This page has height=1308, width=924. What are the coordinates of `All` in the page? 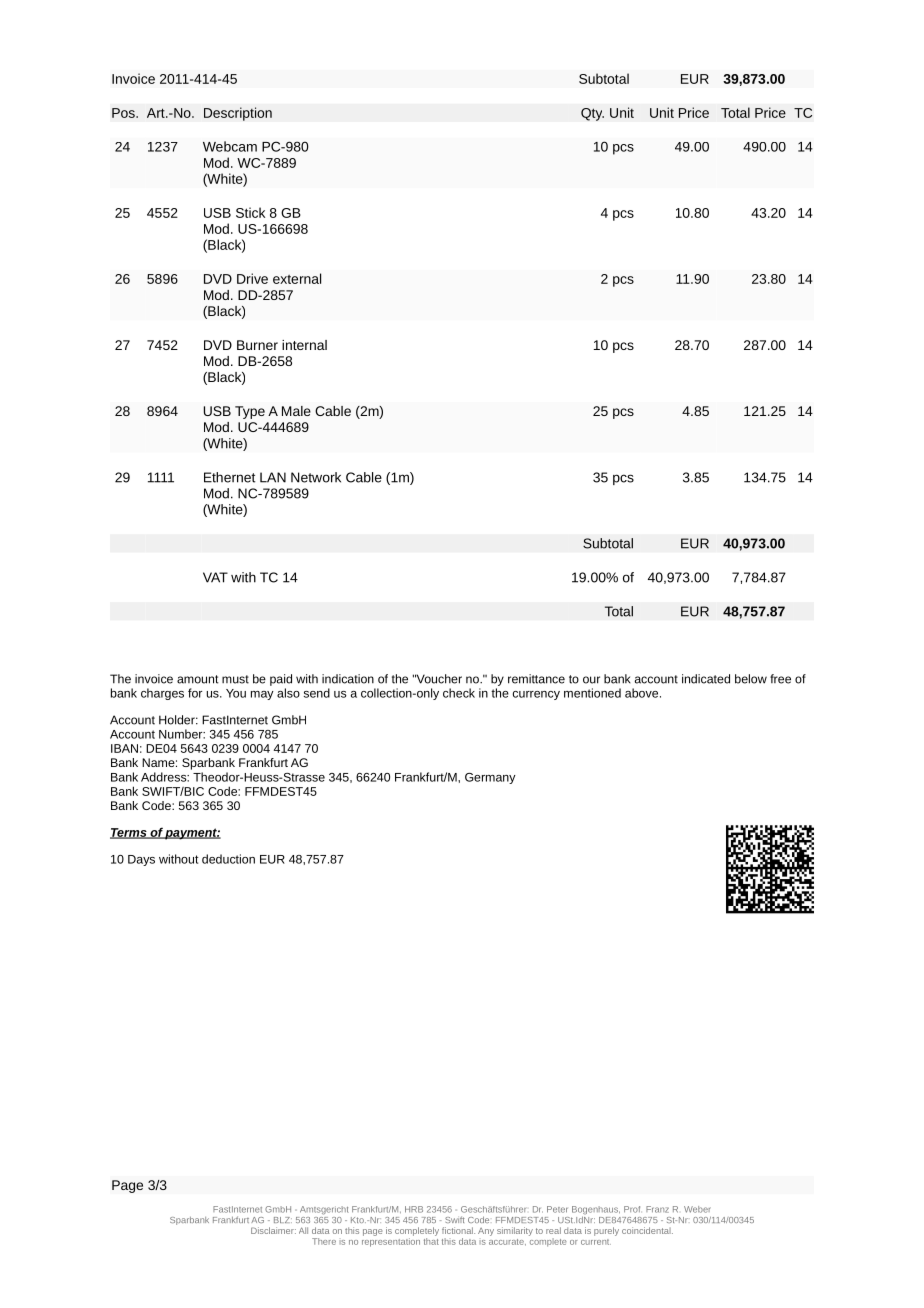 It's located at (303, 1230).
